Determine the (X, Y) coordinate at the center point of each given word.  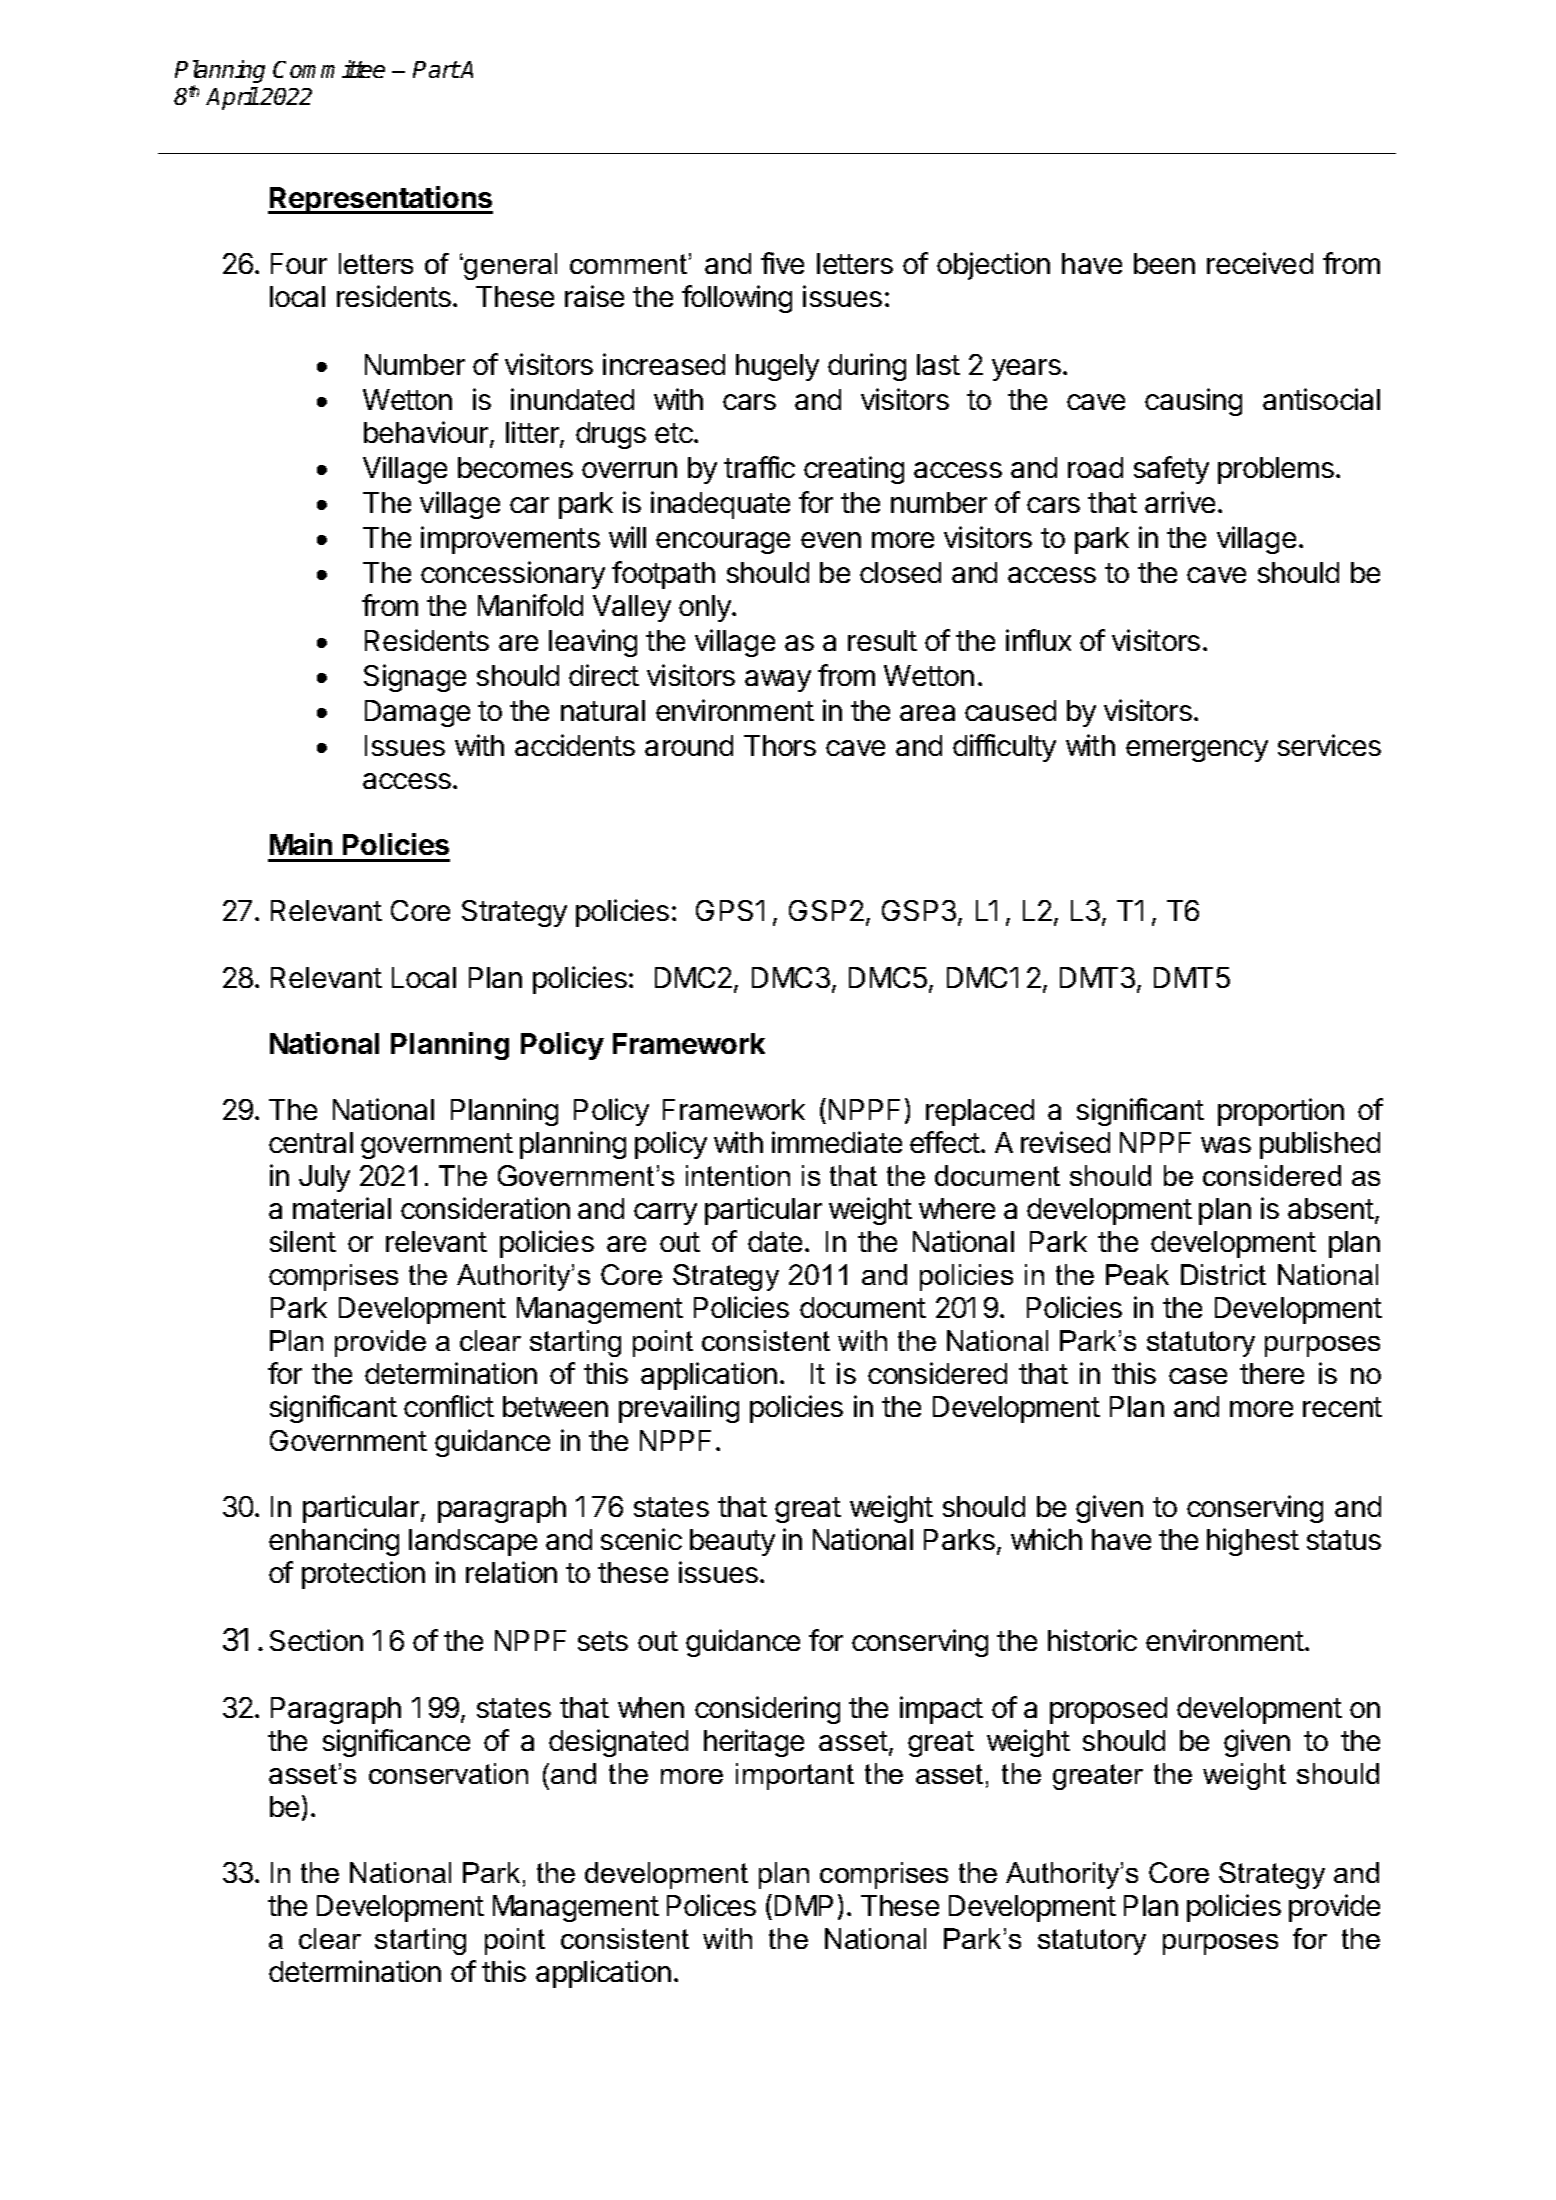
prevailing (679, 1409)
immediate (837, 1142)
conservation (448, 1773)
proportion (1281, 1112)
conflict (449, 1406)
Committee (329, 69)
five (782, 263)
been (1164, 263)
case (1198, 1376)
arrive (1180, 502)
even (831, 540)
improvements (510, 540)
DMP (804, 1905)
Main (301, 844)
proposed (1108, 1710)
